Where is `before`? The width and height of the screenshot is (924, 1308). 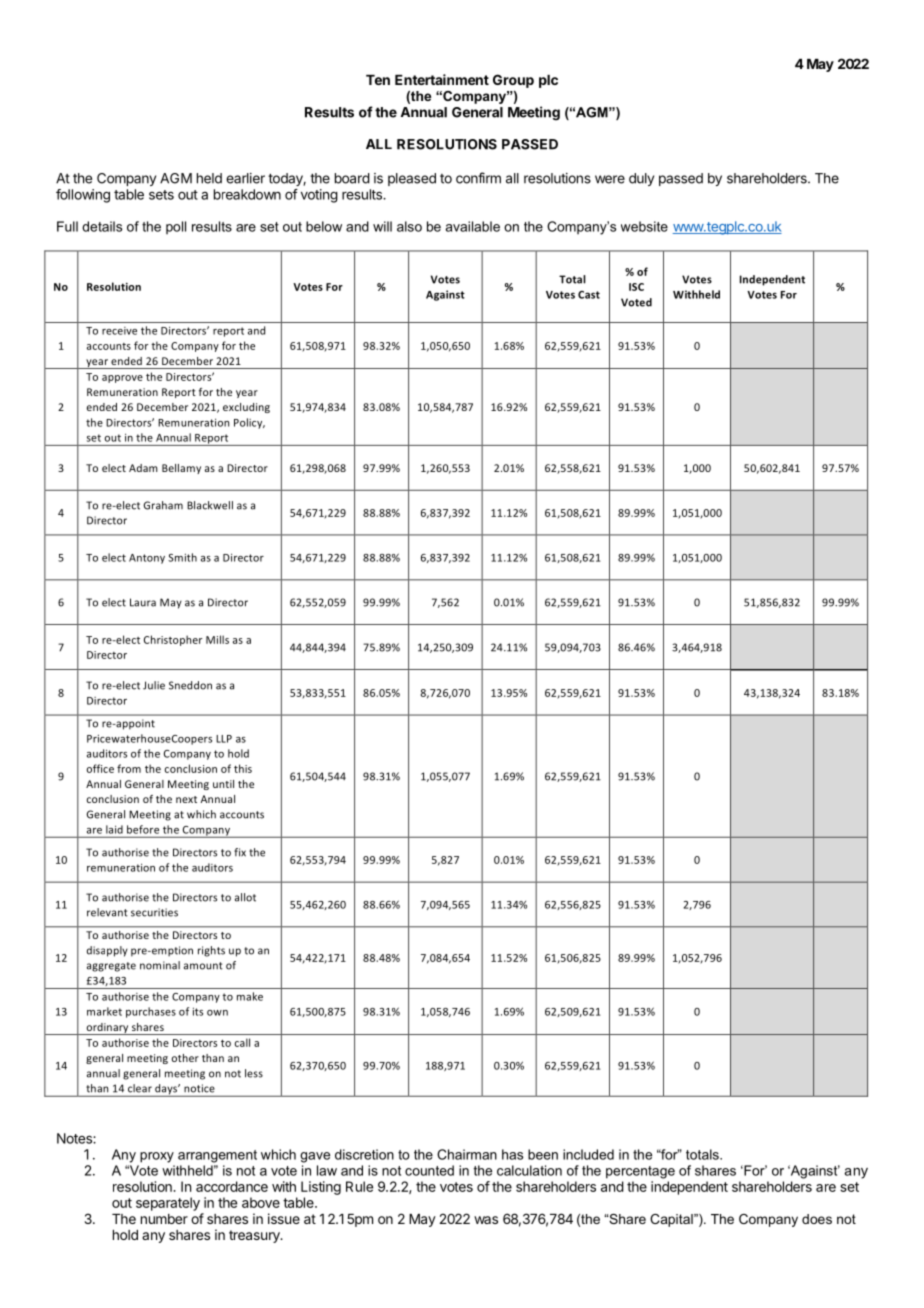
before is located at coordinates (143, 829).
